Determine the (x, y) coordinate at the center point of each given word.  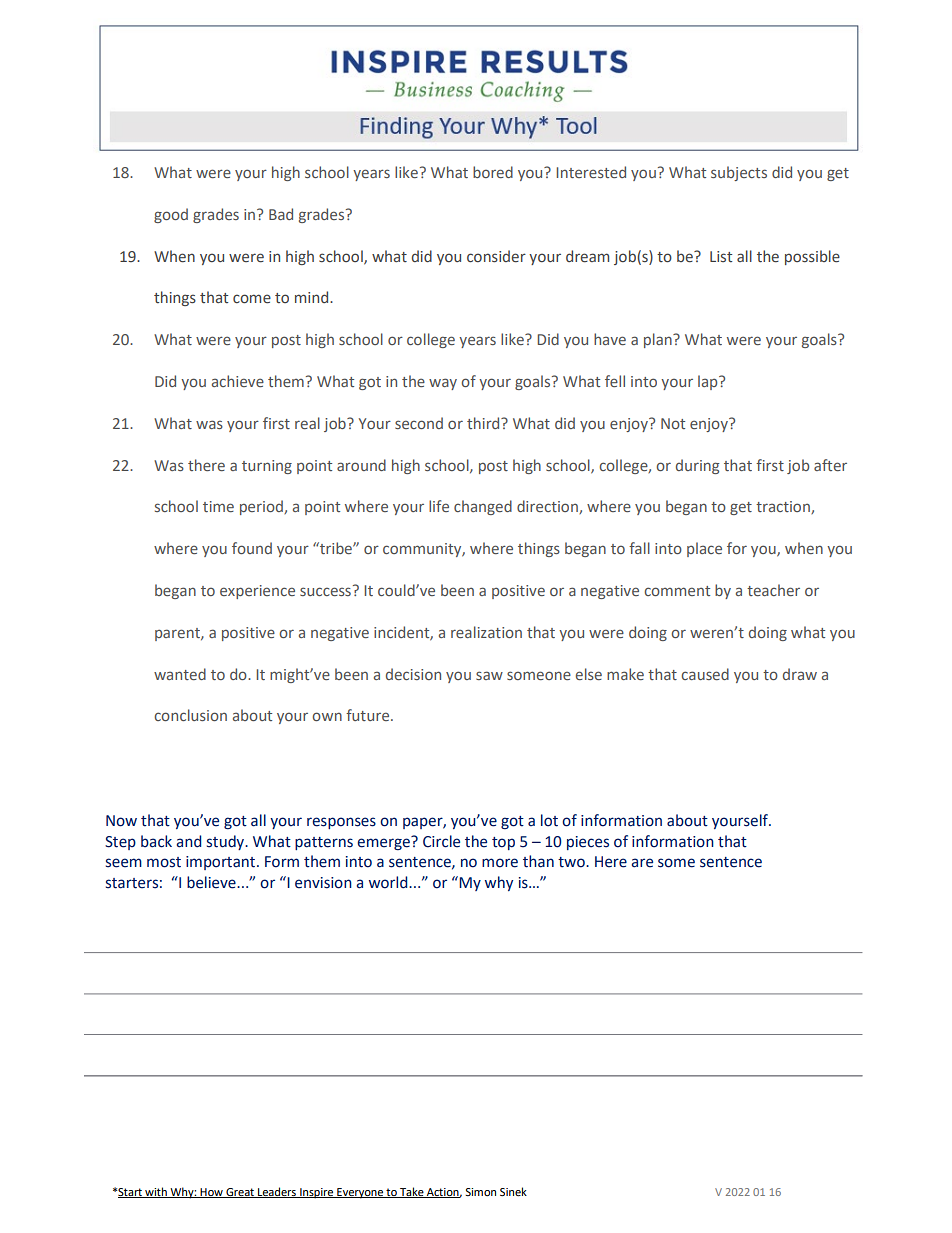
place (704, 549)
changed (483, 507)
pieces (588, 843)
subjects (739, 173)
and (189, 841)
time (218, 506)
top (503, 843)
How (212, 1193)
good (171, 215)
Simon (480, 1192)
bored (493, 172)
